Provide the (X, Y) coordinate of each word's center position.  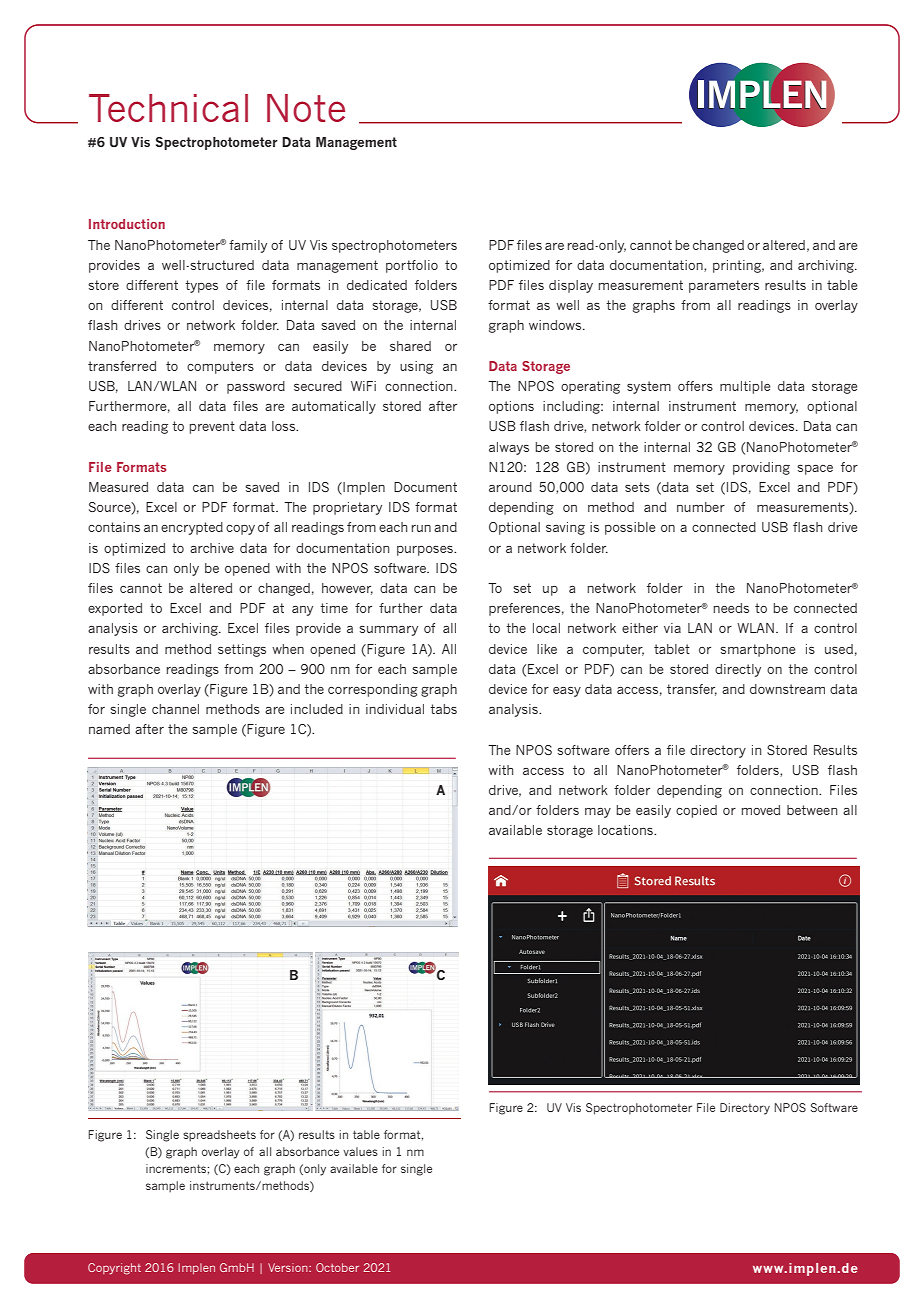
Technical (168, 108)
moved (761, 810)
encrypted (192, 528)
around (510, 487)
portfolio (412, 266)
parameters (724, 286)
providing (761, 468)
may (598, 813)
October (337, 1267)
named (109, 729)
